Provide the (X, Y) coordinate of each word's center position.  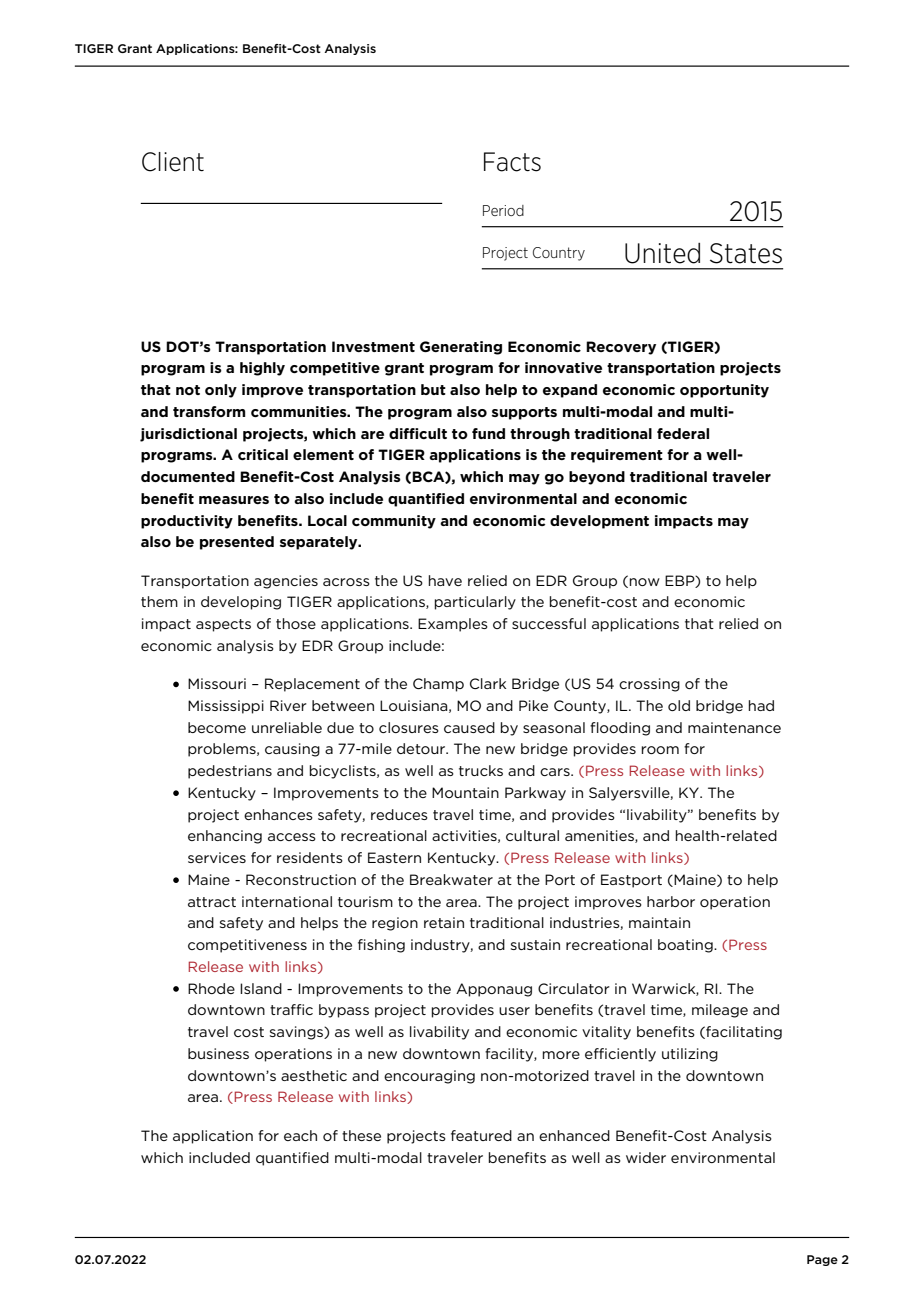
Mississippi (226, 707)
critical (263, 454)
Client (173, 162)
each (300, 1135)
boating (686, 946)
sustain (535, 944)
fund (488, 433)
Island (261, 988)
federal (683, 433)
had (761, 705)
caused (469, 727)
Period (503, 210)
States (746, 253)
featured (481, 1135)
